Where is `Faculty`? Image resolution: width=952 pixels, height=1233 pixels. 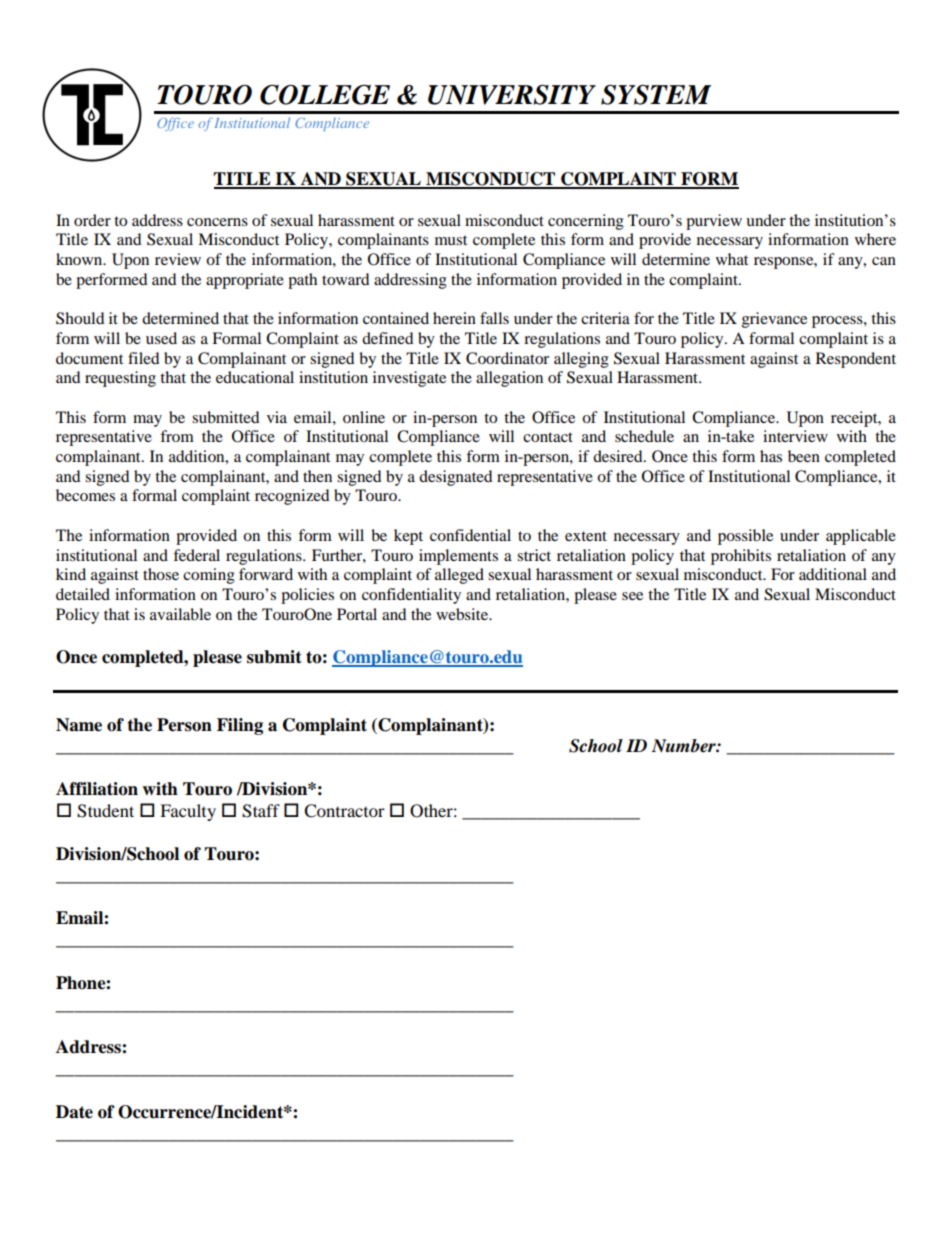
Faculty is located at coordinates (188, 812).
